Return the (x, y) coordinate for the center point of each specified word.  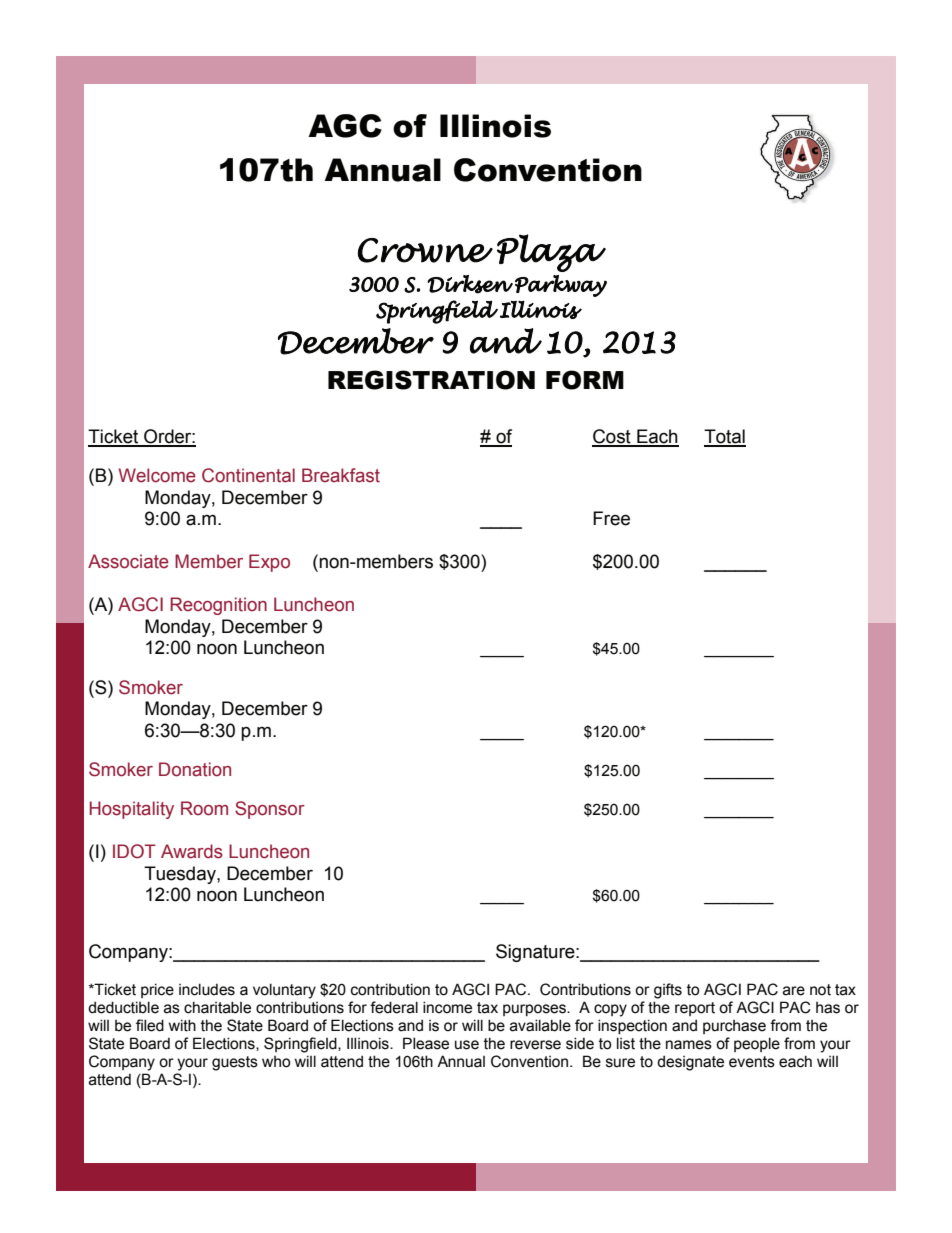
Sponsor (270, 810)
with (182, 1025)
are (794, 991)
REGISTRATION (431, 380)
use (467, 1045)
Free (611, 518)
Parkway (561, 286)
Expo (269, 563)
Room (204, 808)
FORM (585, 380)
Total (725, 437)
